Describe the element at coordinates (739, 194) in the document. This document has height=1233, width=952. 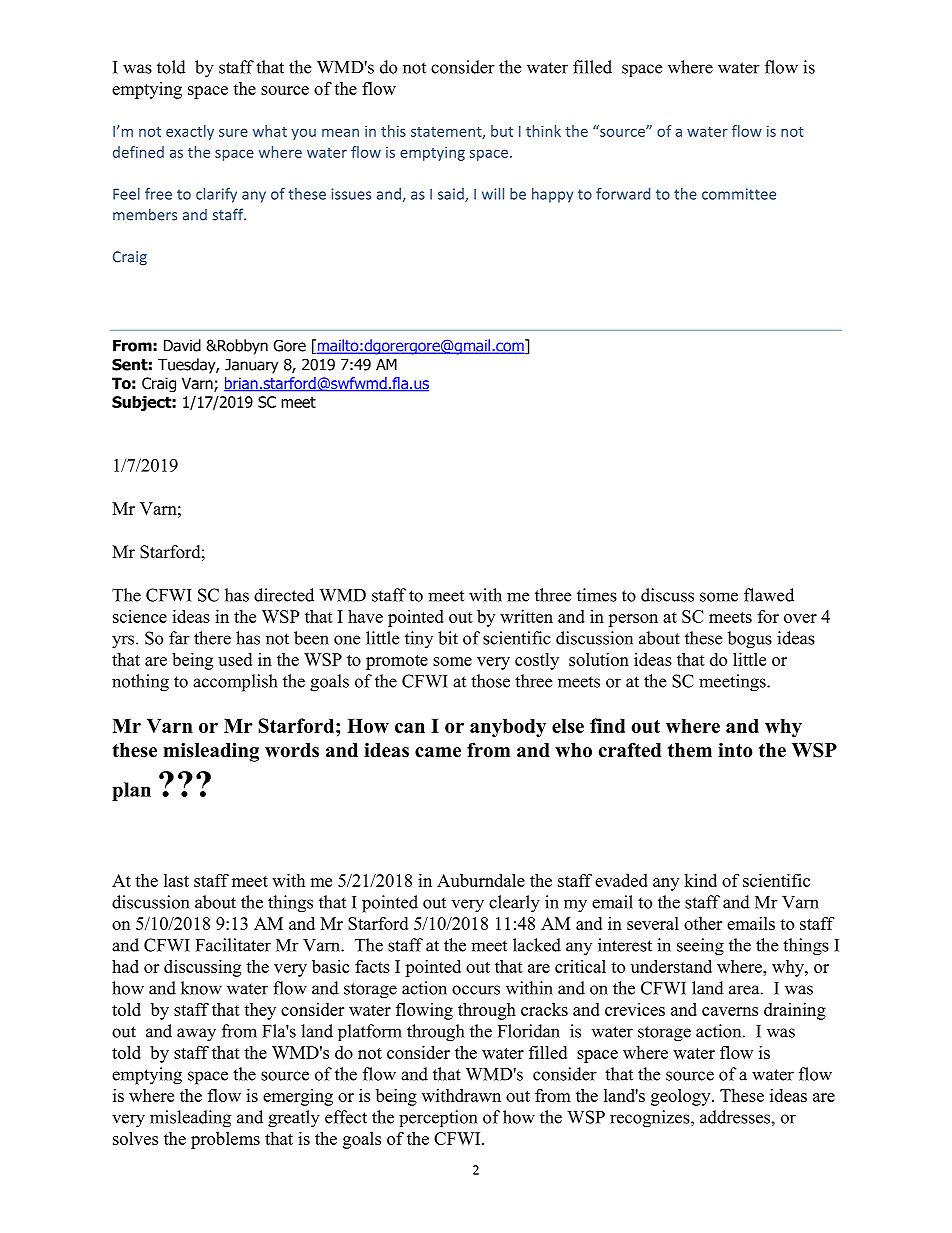
I see `committee` at that location.
